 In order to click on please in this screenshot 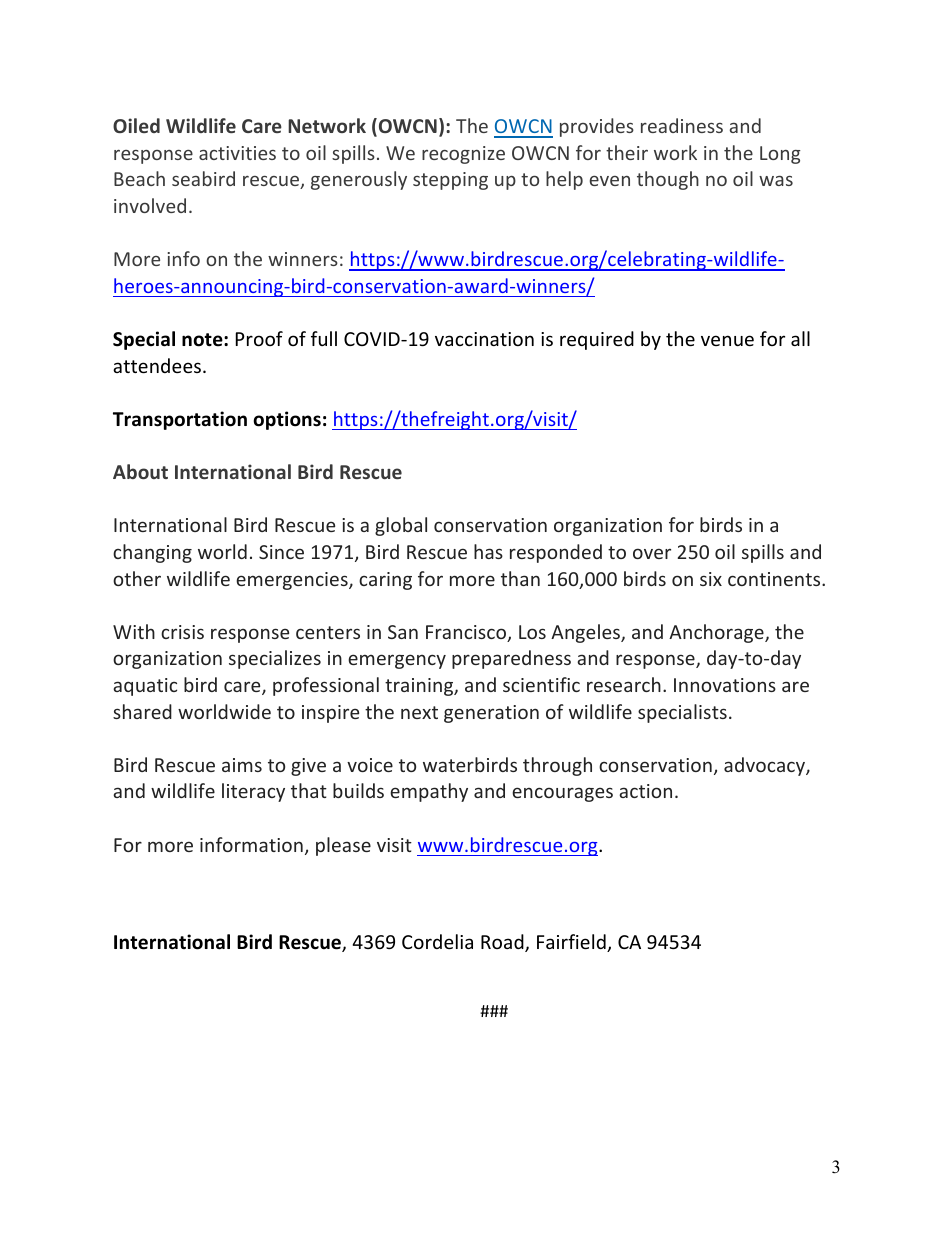, I will do `click(343, 846)`.
